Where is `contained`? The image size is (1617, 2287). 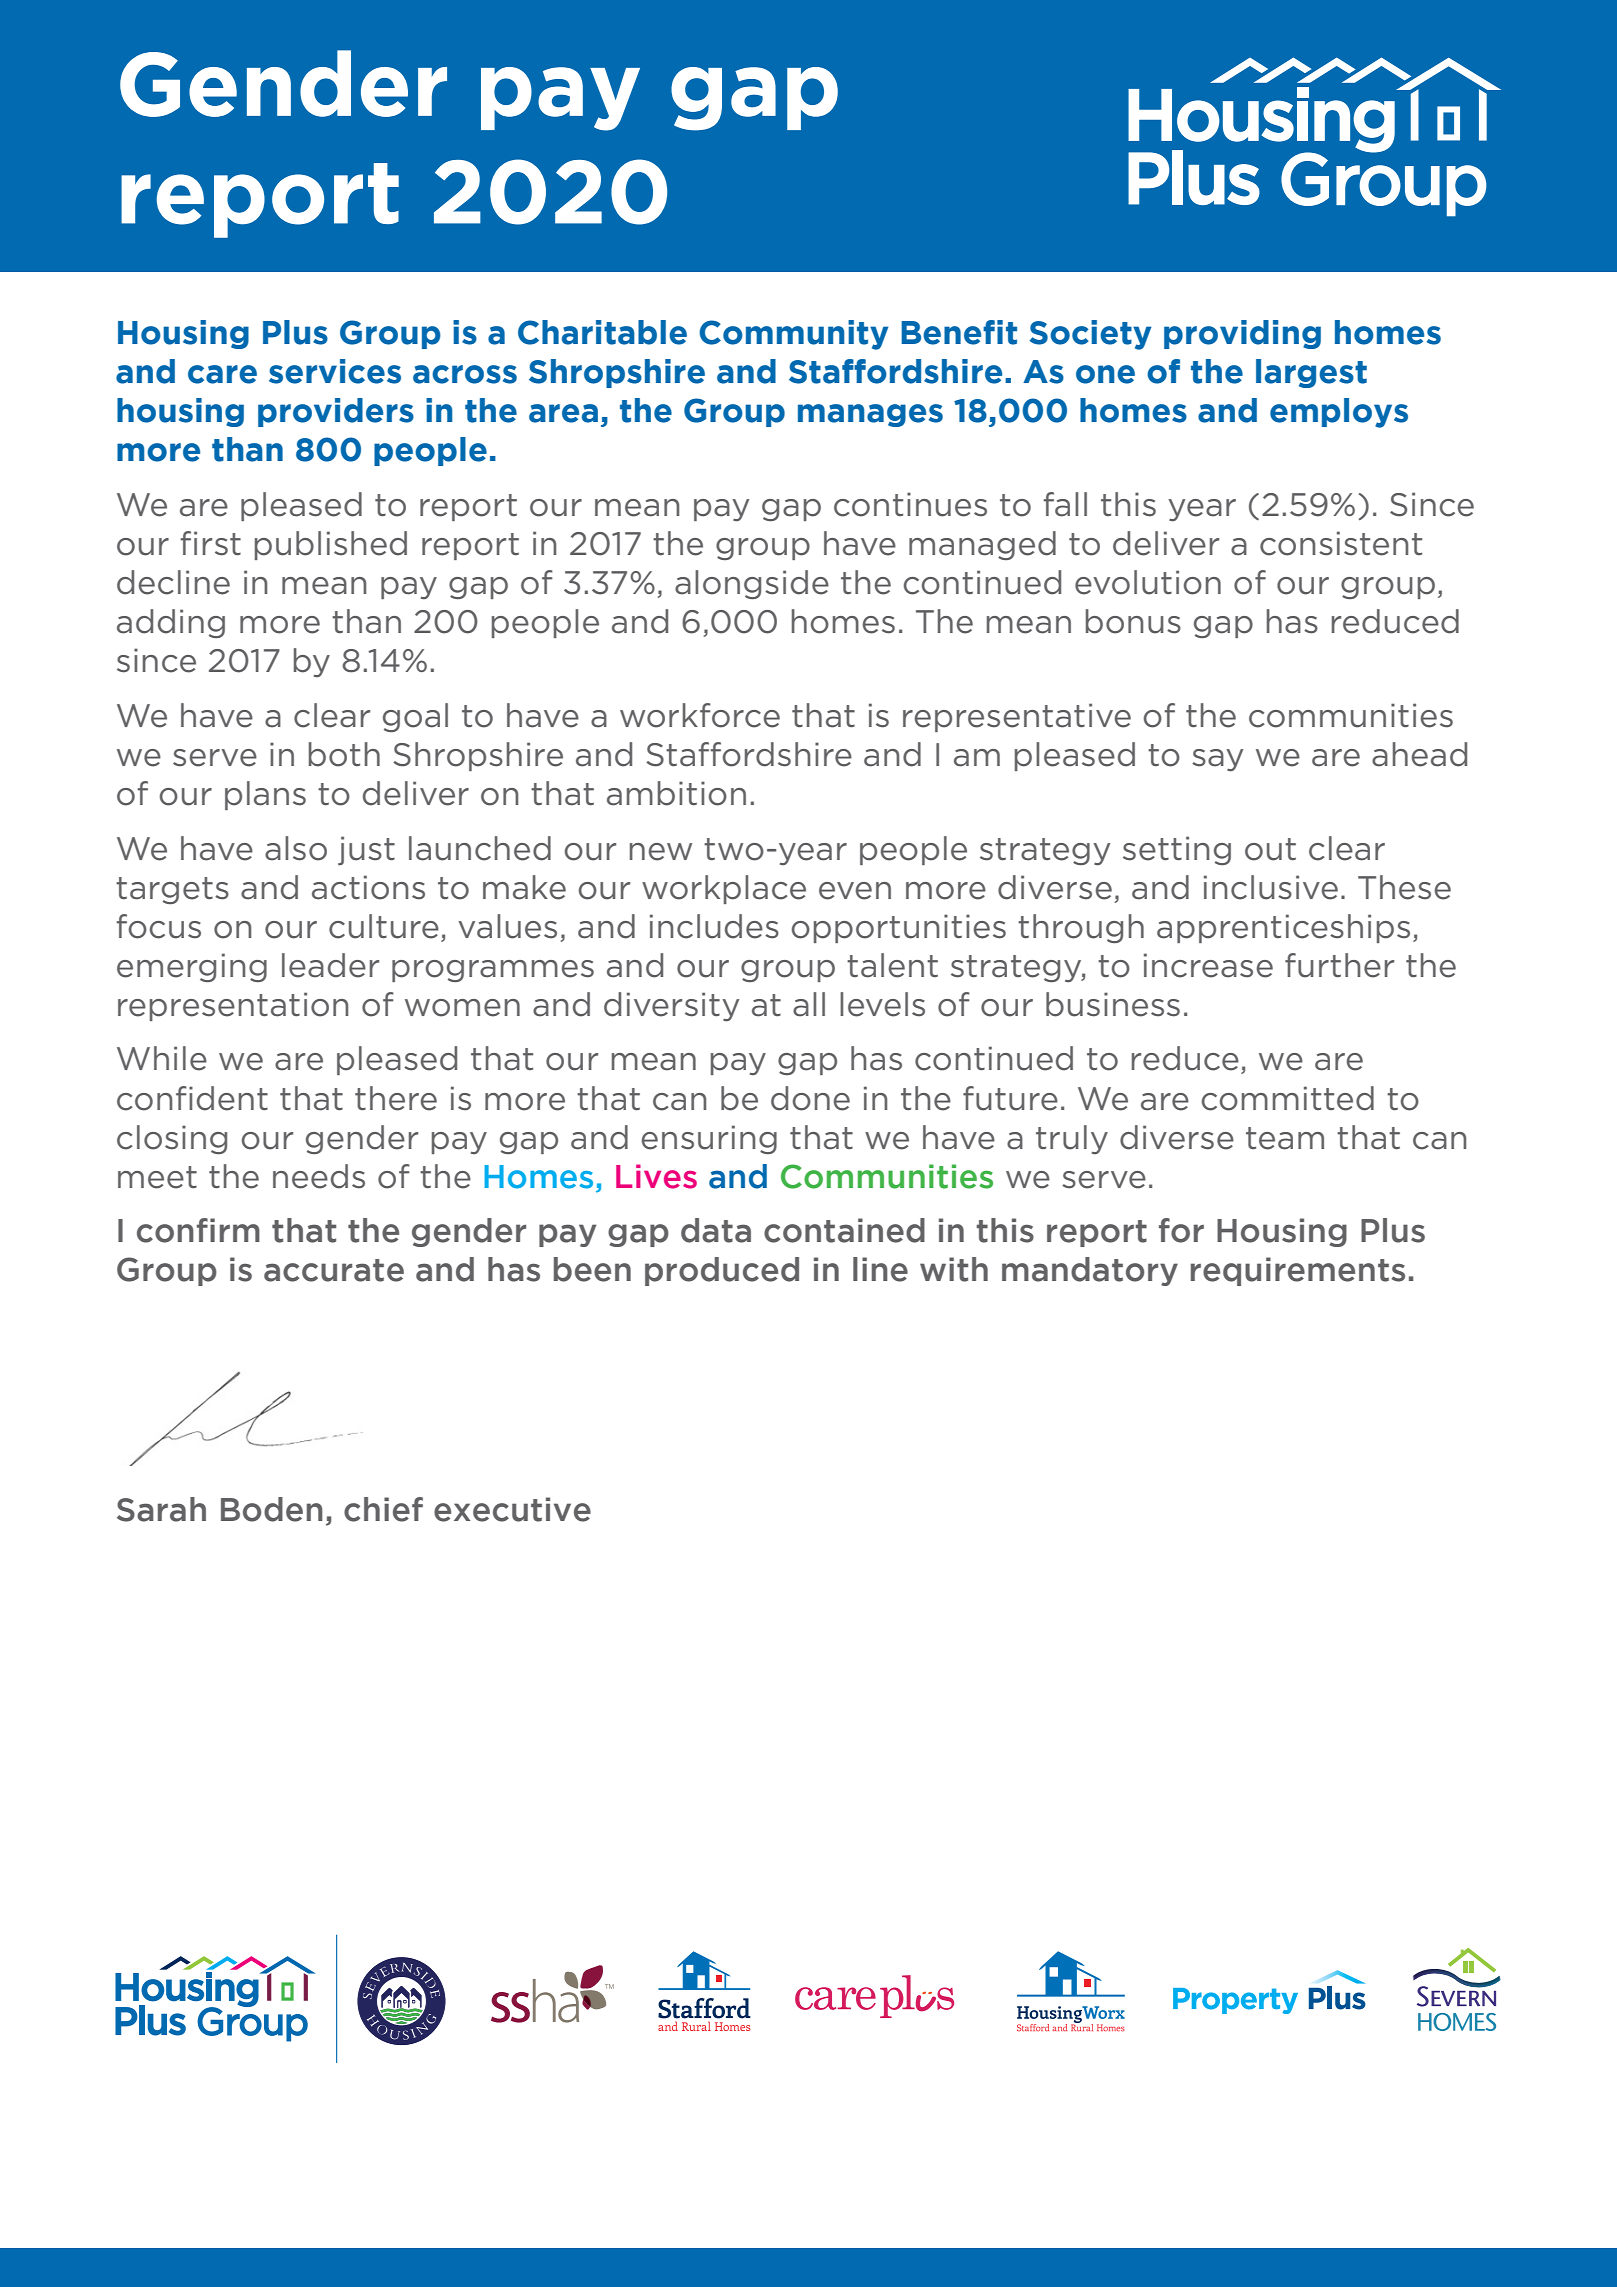 contained is located at coordinates (844, 1230).
